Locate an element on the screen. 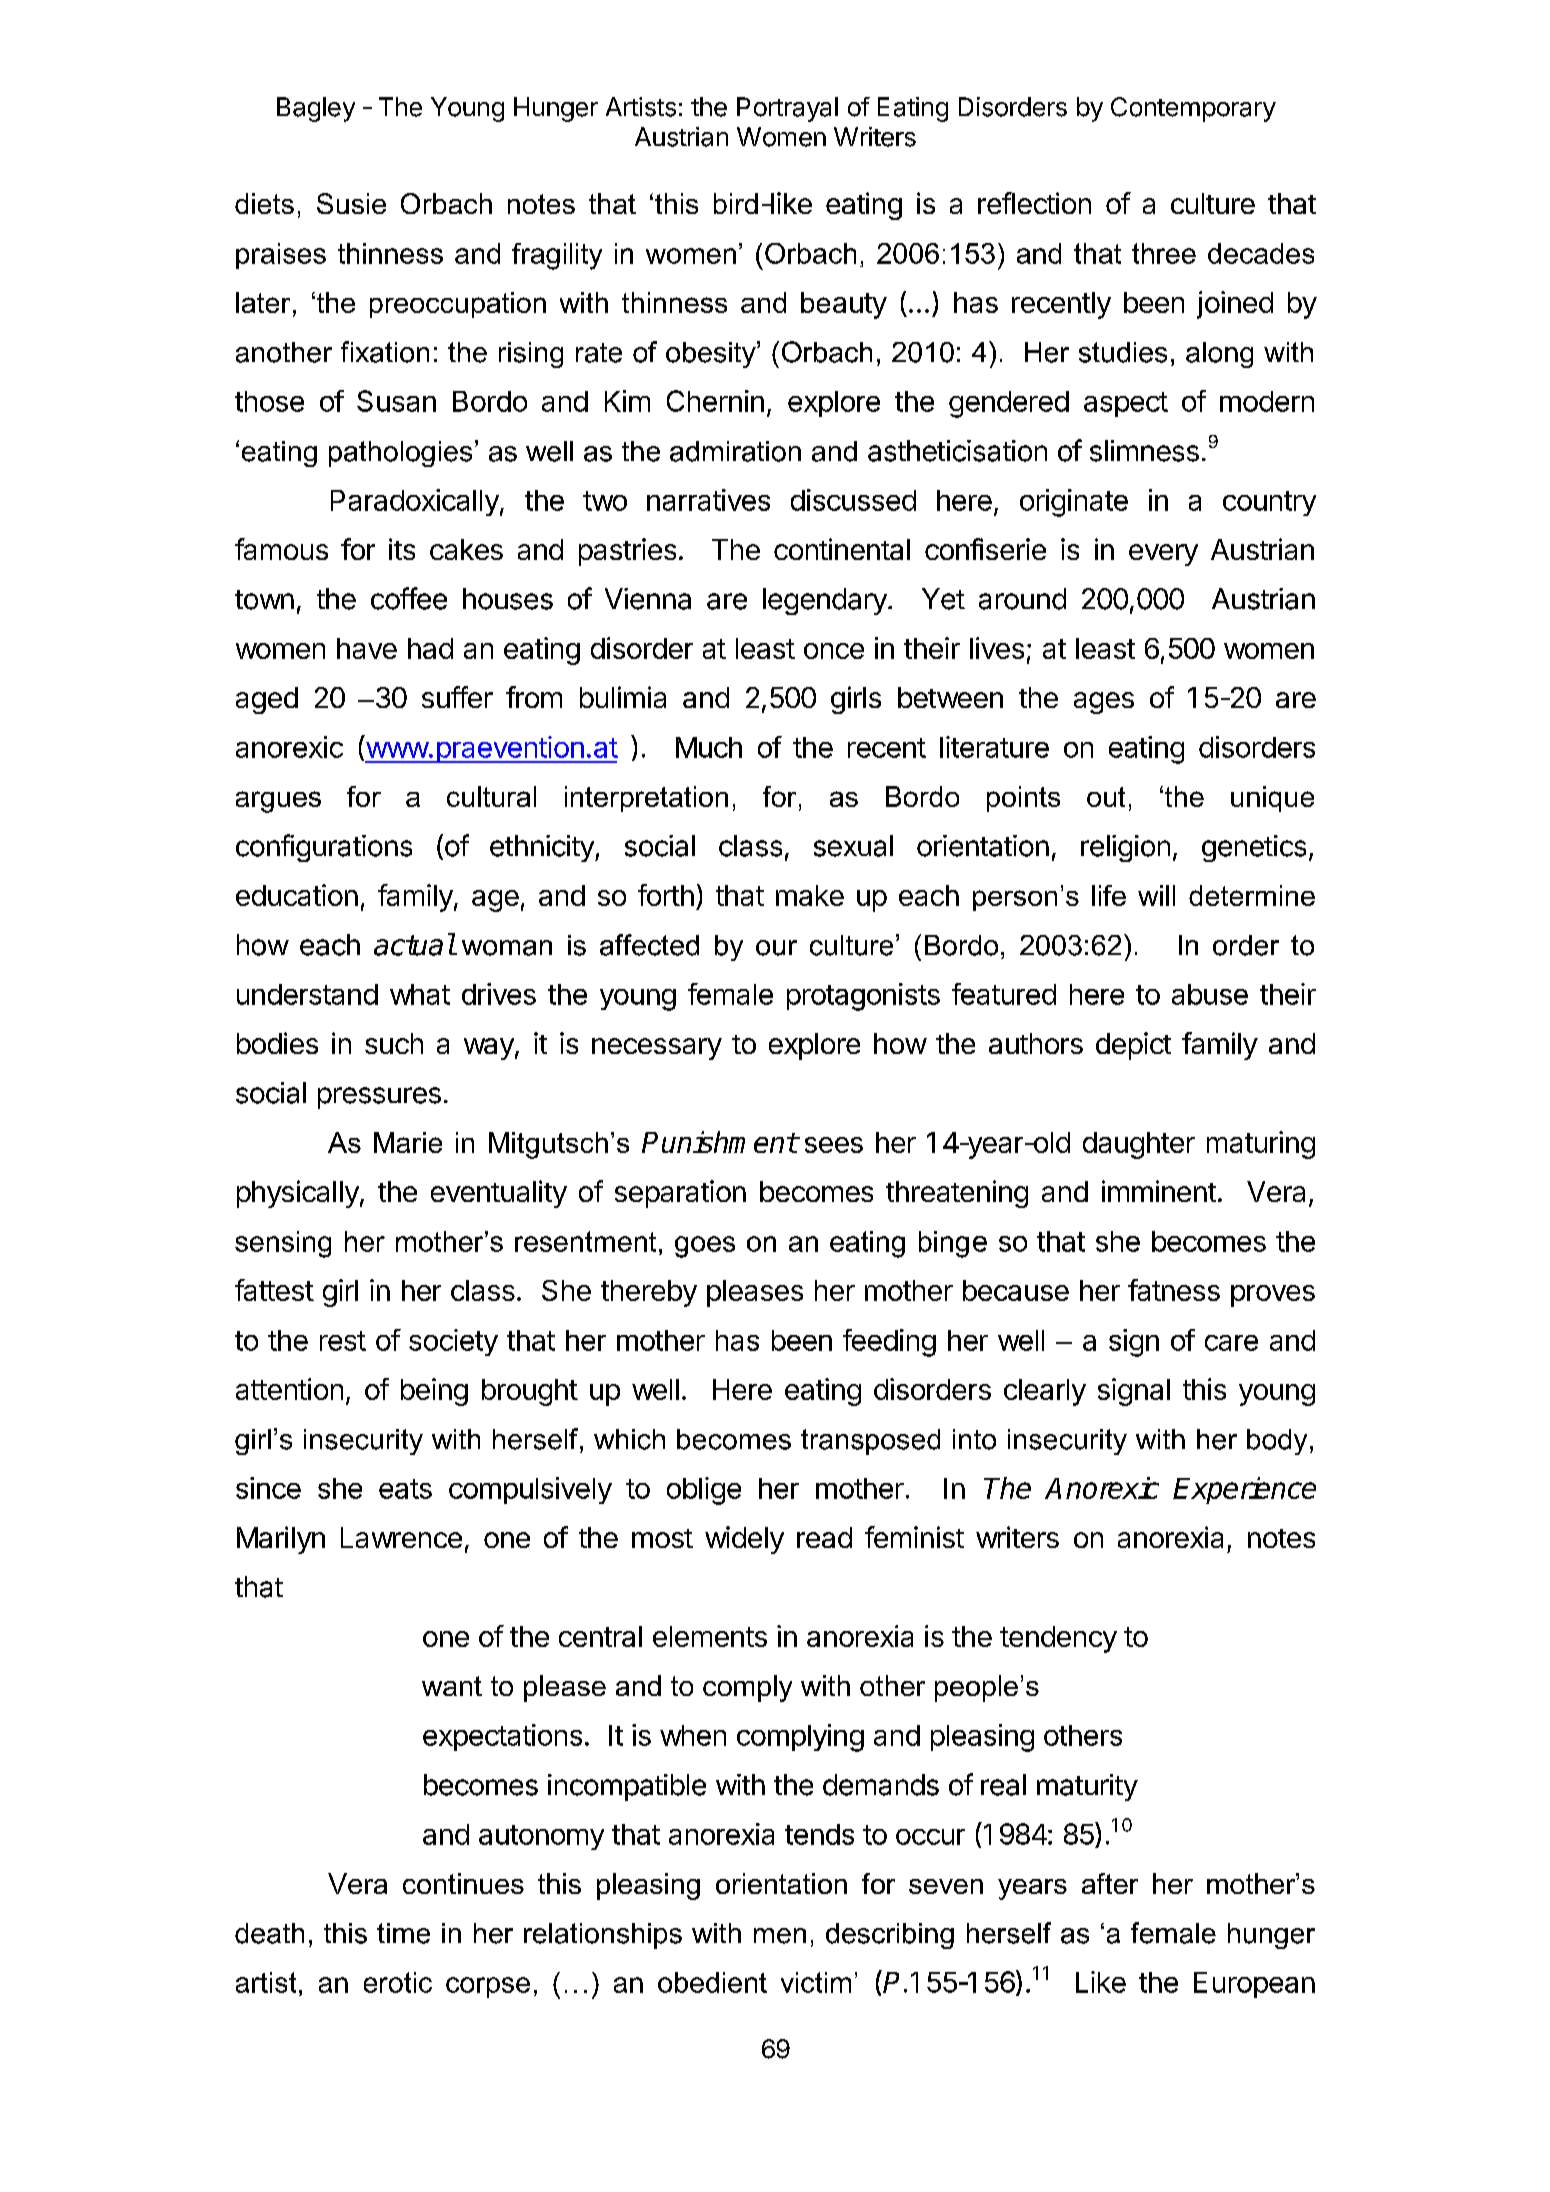 The image size is (1550, 2192). fatness is located at coordinates (1174, 1290).
